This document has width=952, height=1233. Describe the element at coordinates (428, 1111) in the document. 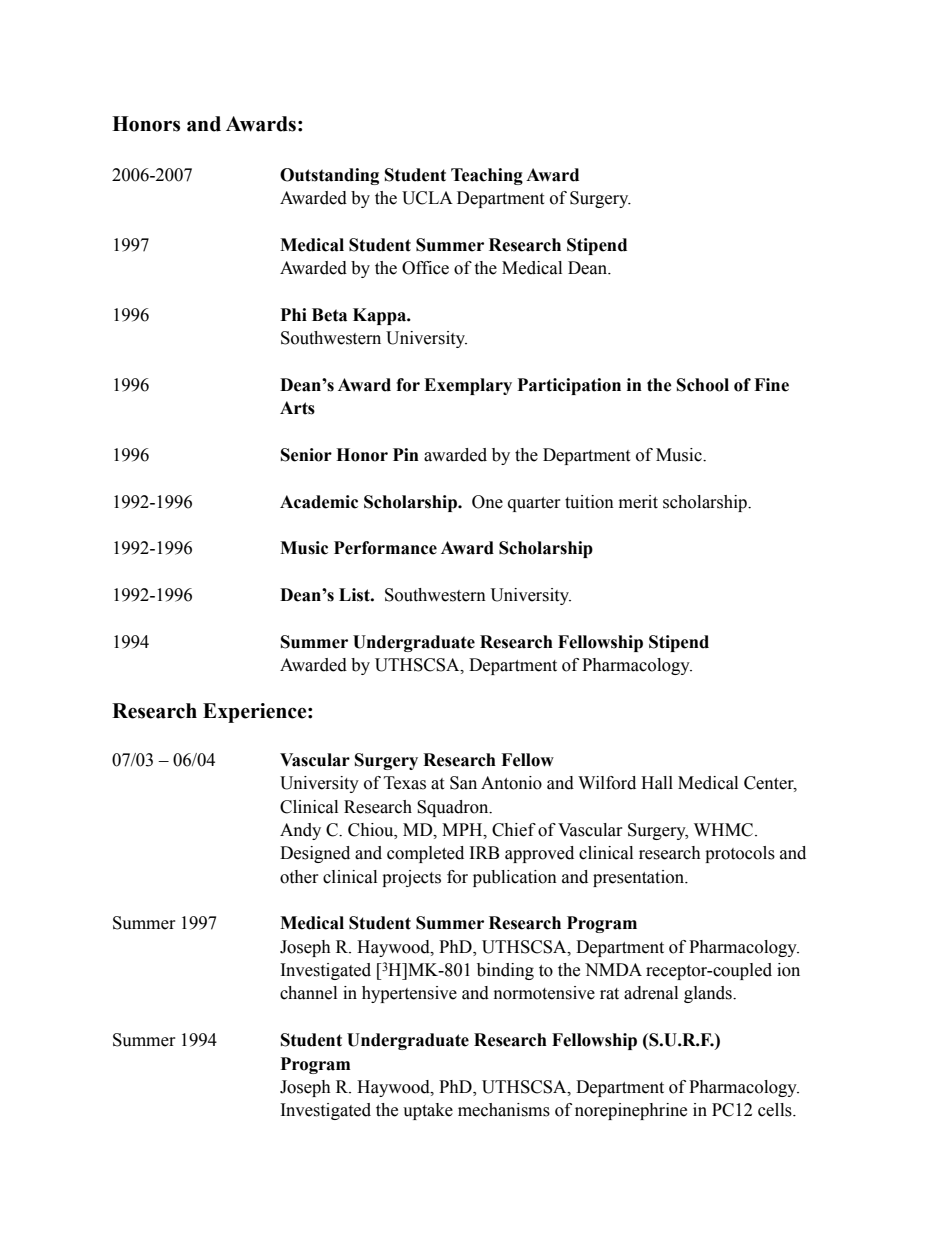

I see `uptake` at that location.
